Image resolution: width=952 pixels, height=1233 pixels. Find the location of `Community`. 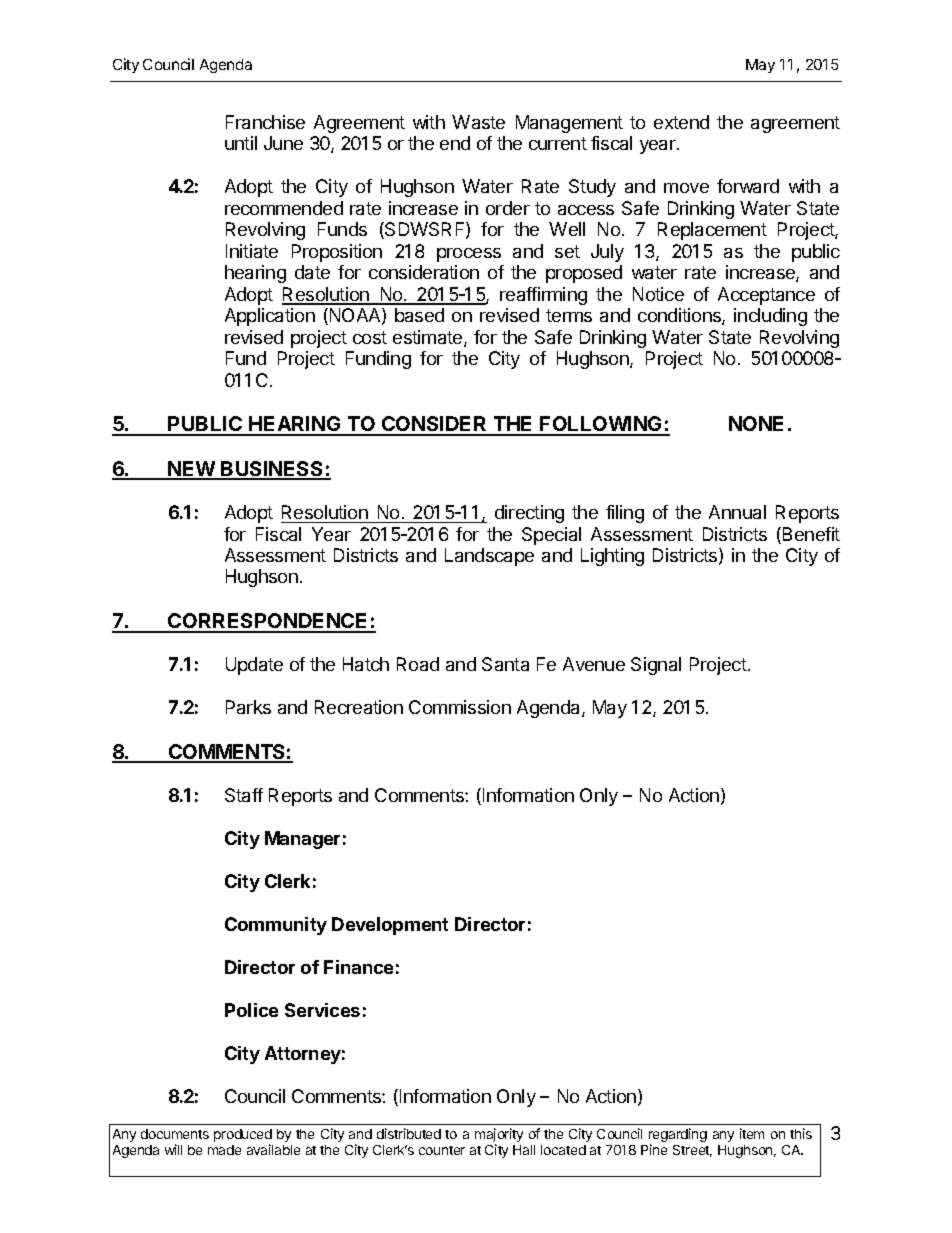

Community is located at coordinates (276, 926).
